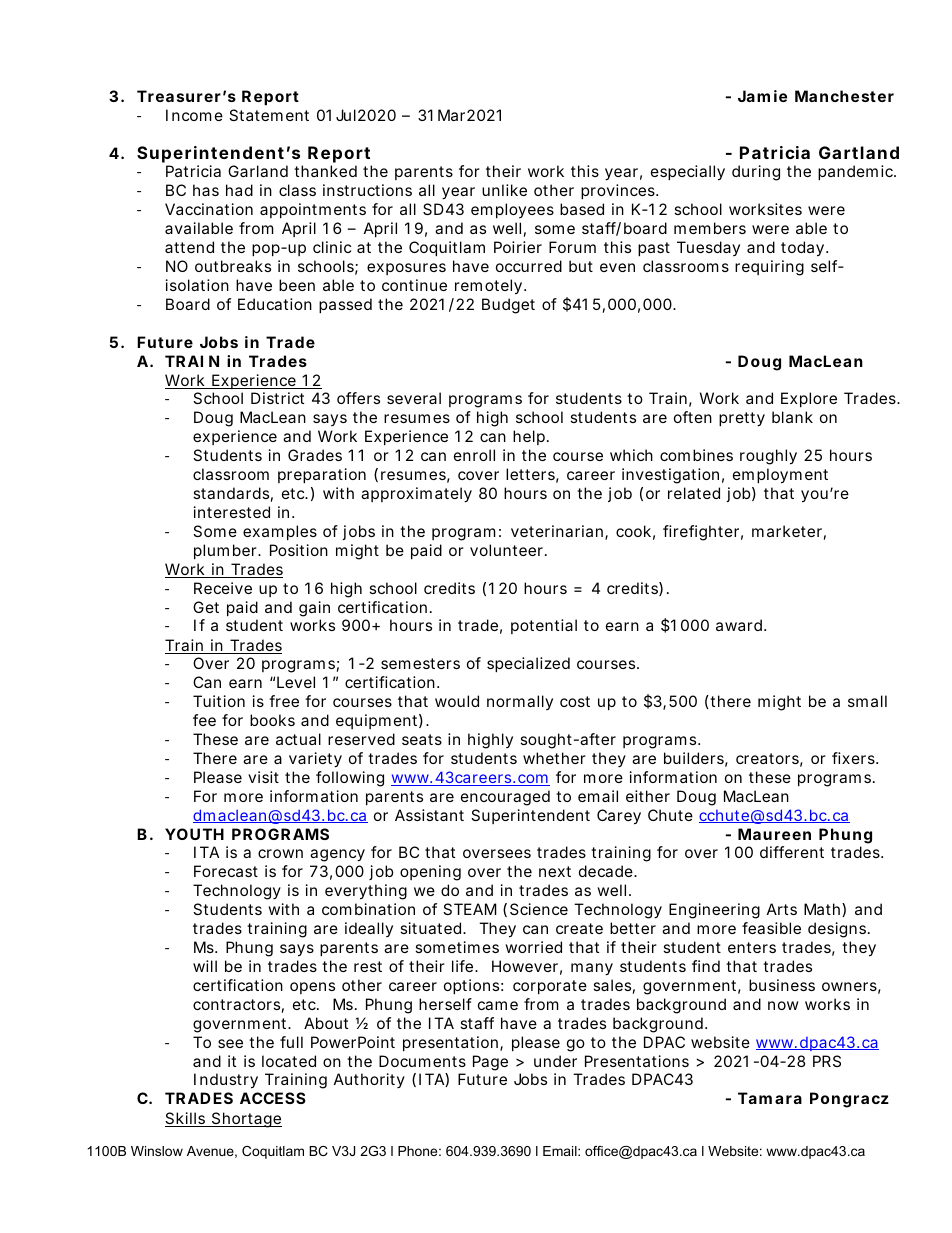 Image resolution: width=952 pixels, height=1233 pixels. I want to click on Statement, so click(269, 115).
